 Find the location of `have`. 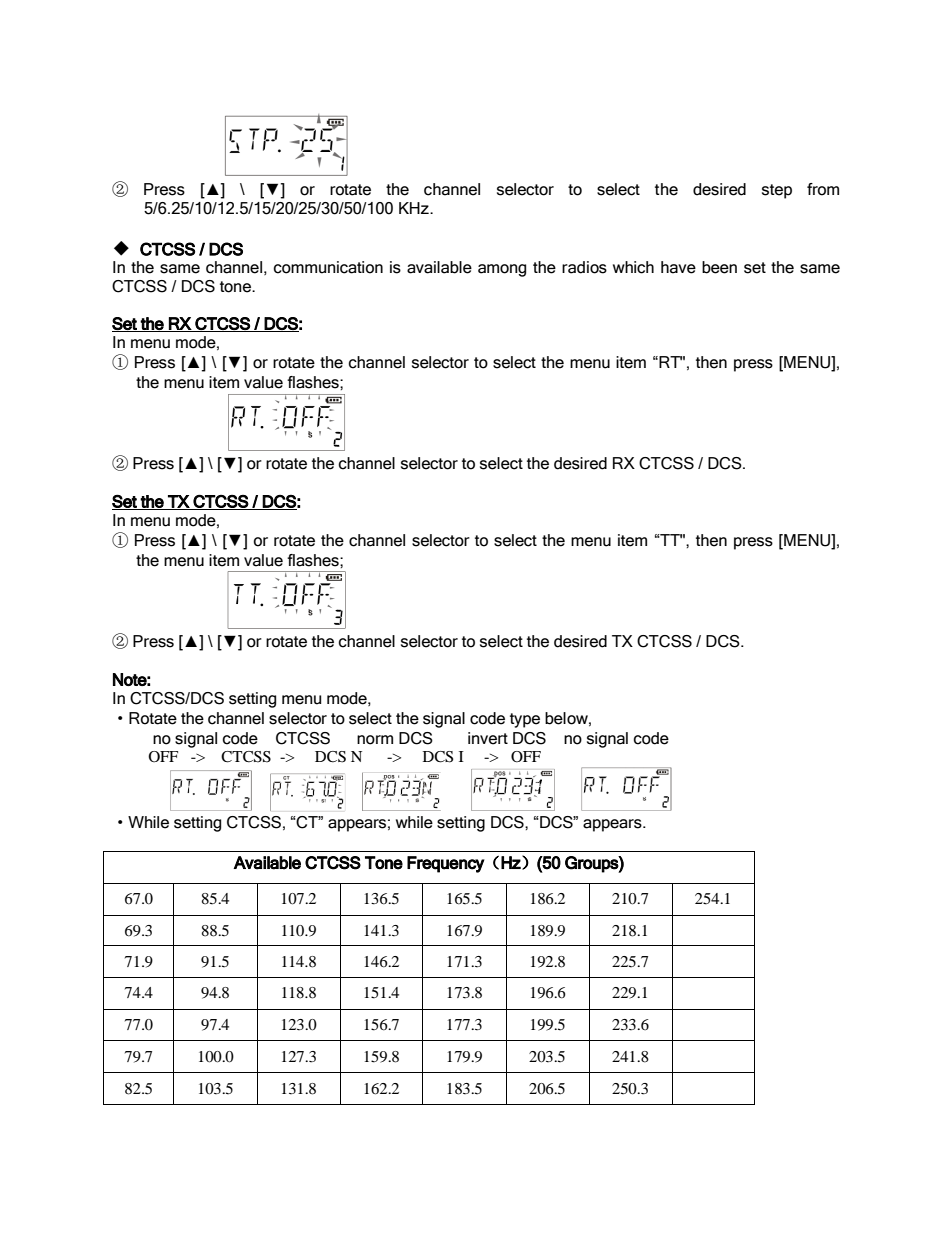

have is located at coordinates (678, 267).
